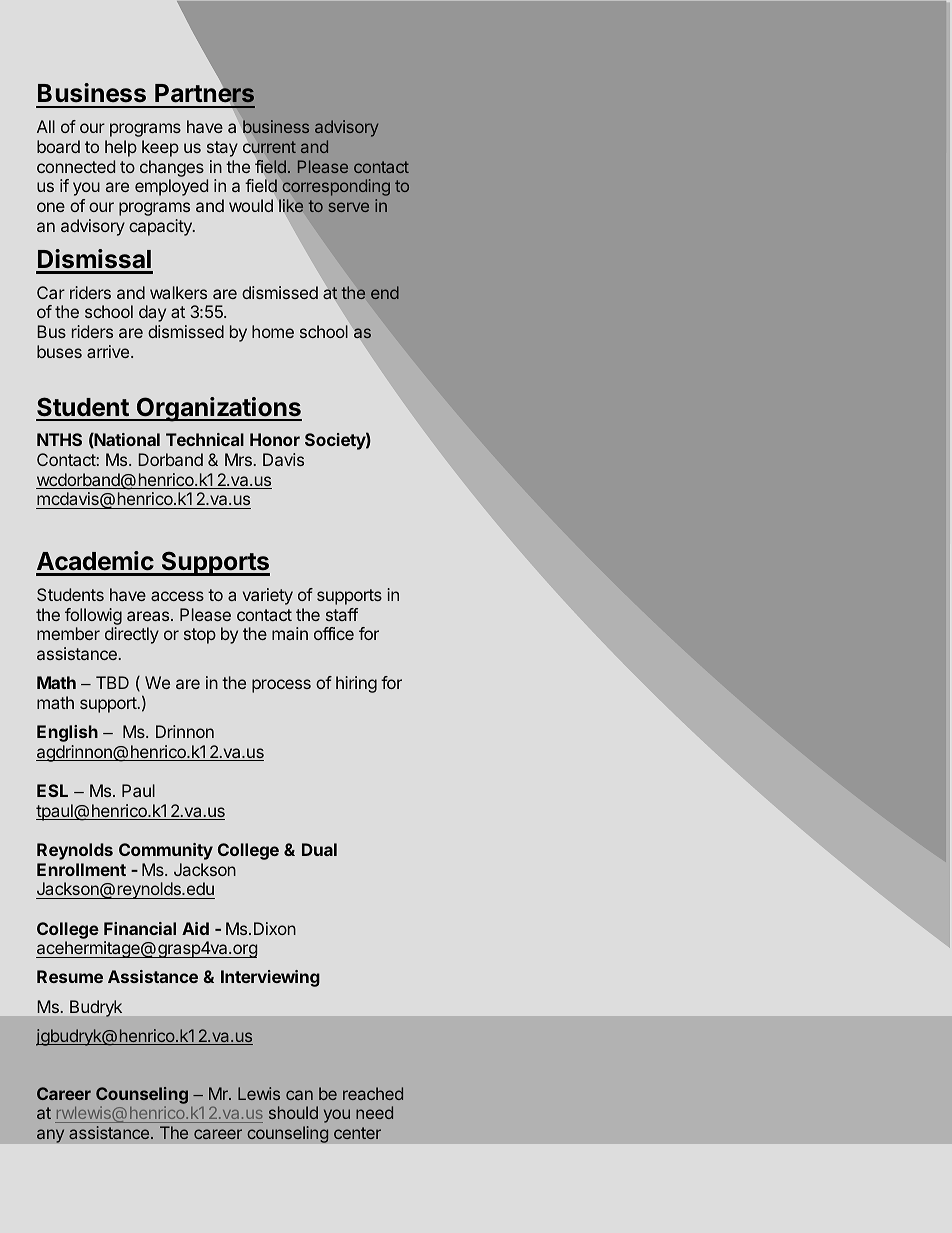  What do you see at coordinates (275, 439) in the screenshot?
I see `Honor` at bounding box center [275, 439].
